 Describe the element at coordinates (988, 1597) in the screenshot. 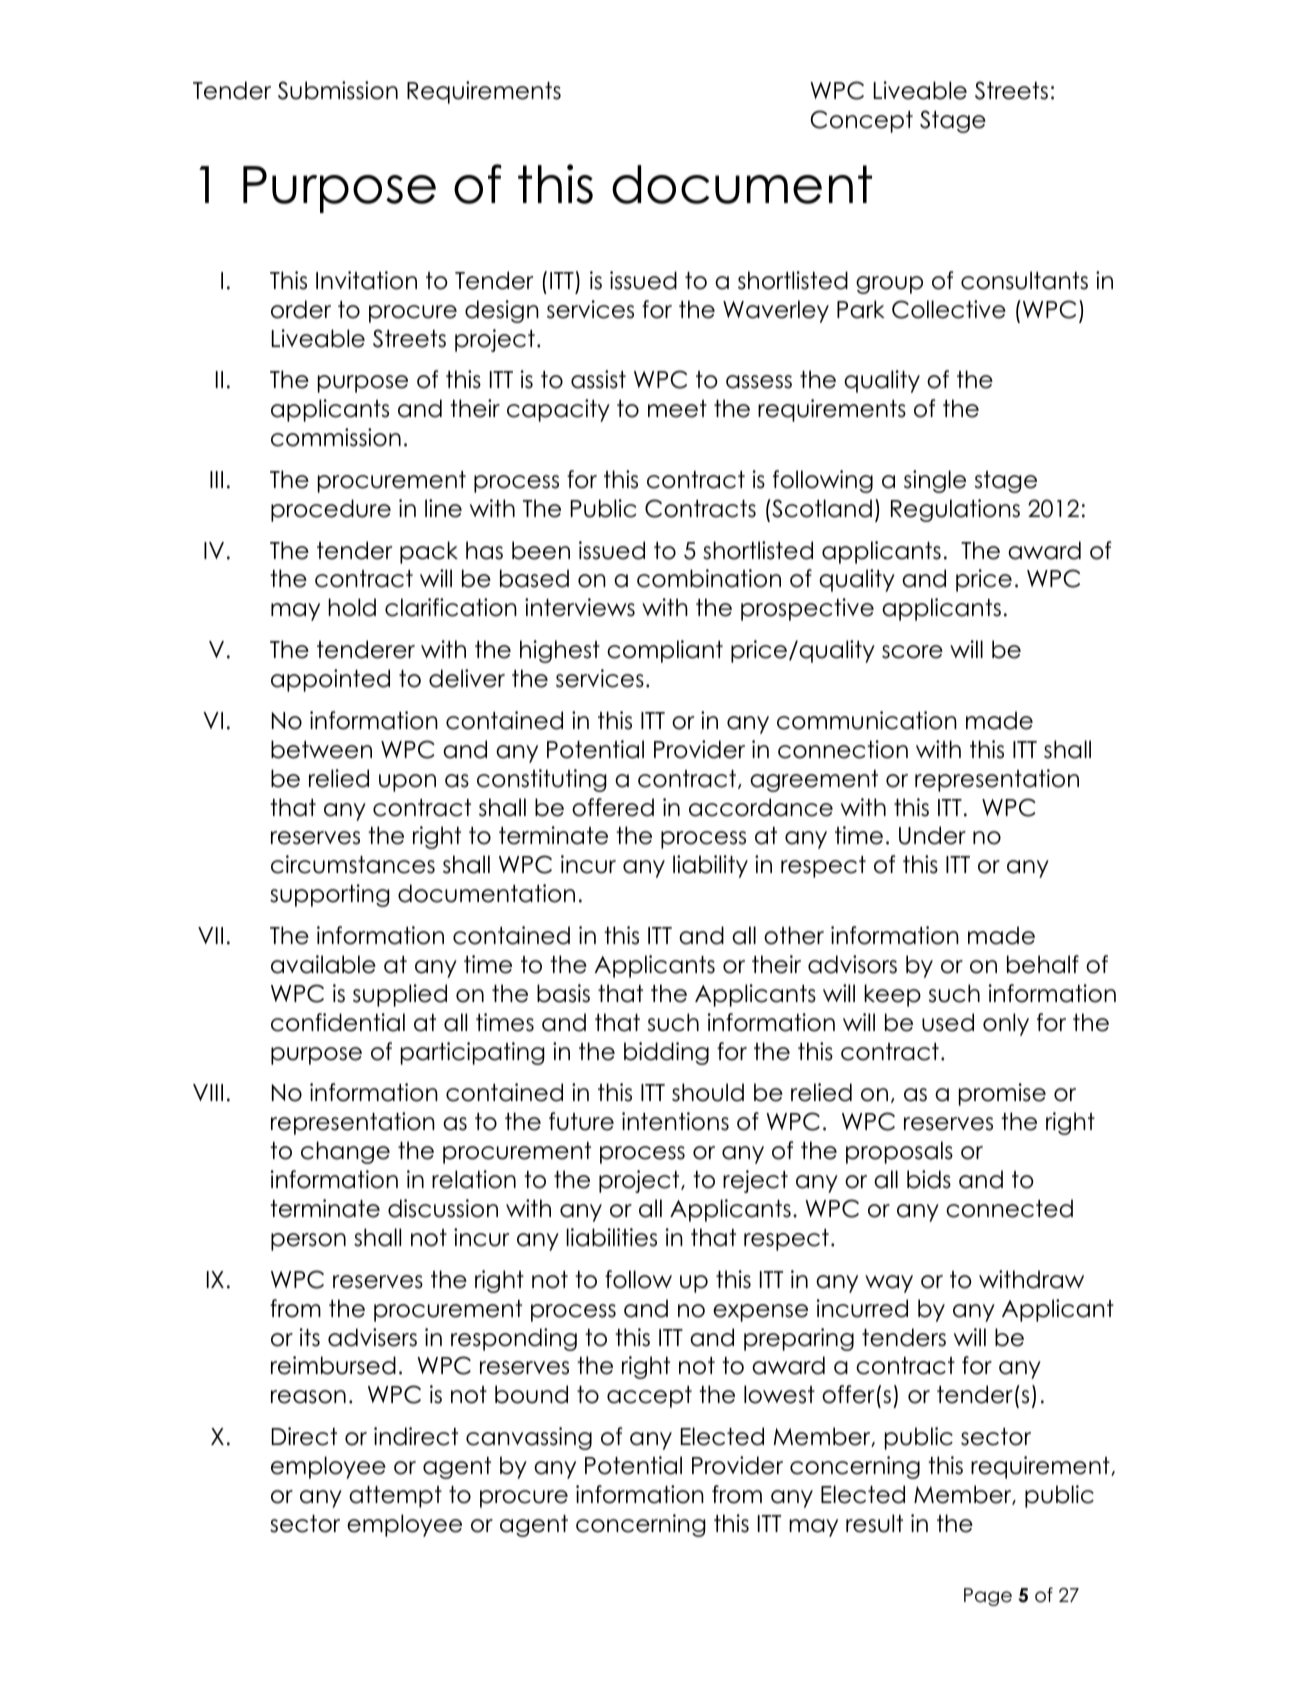

I see `Page` at that location.
